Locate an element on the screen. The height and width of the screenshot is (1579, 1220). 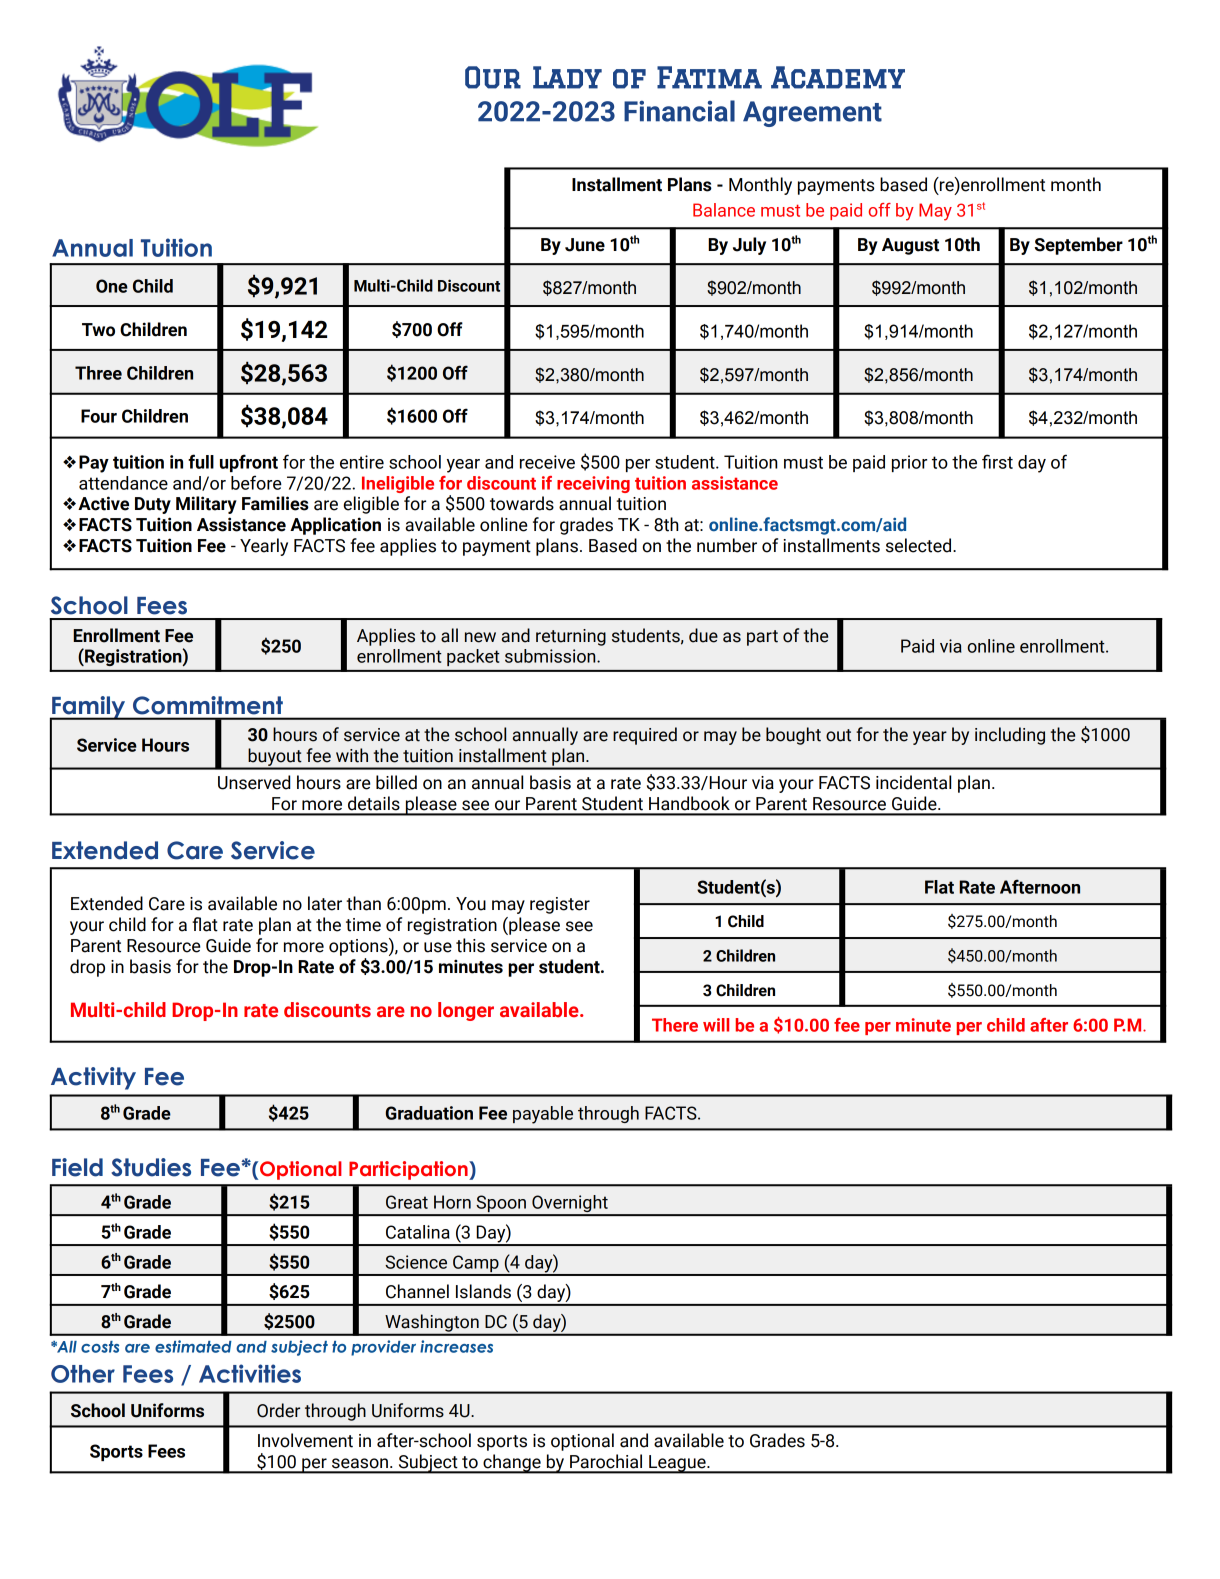
Overnight is located at coordinates (570, 1205).
